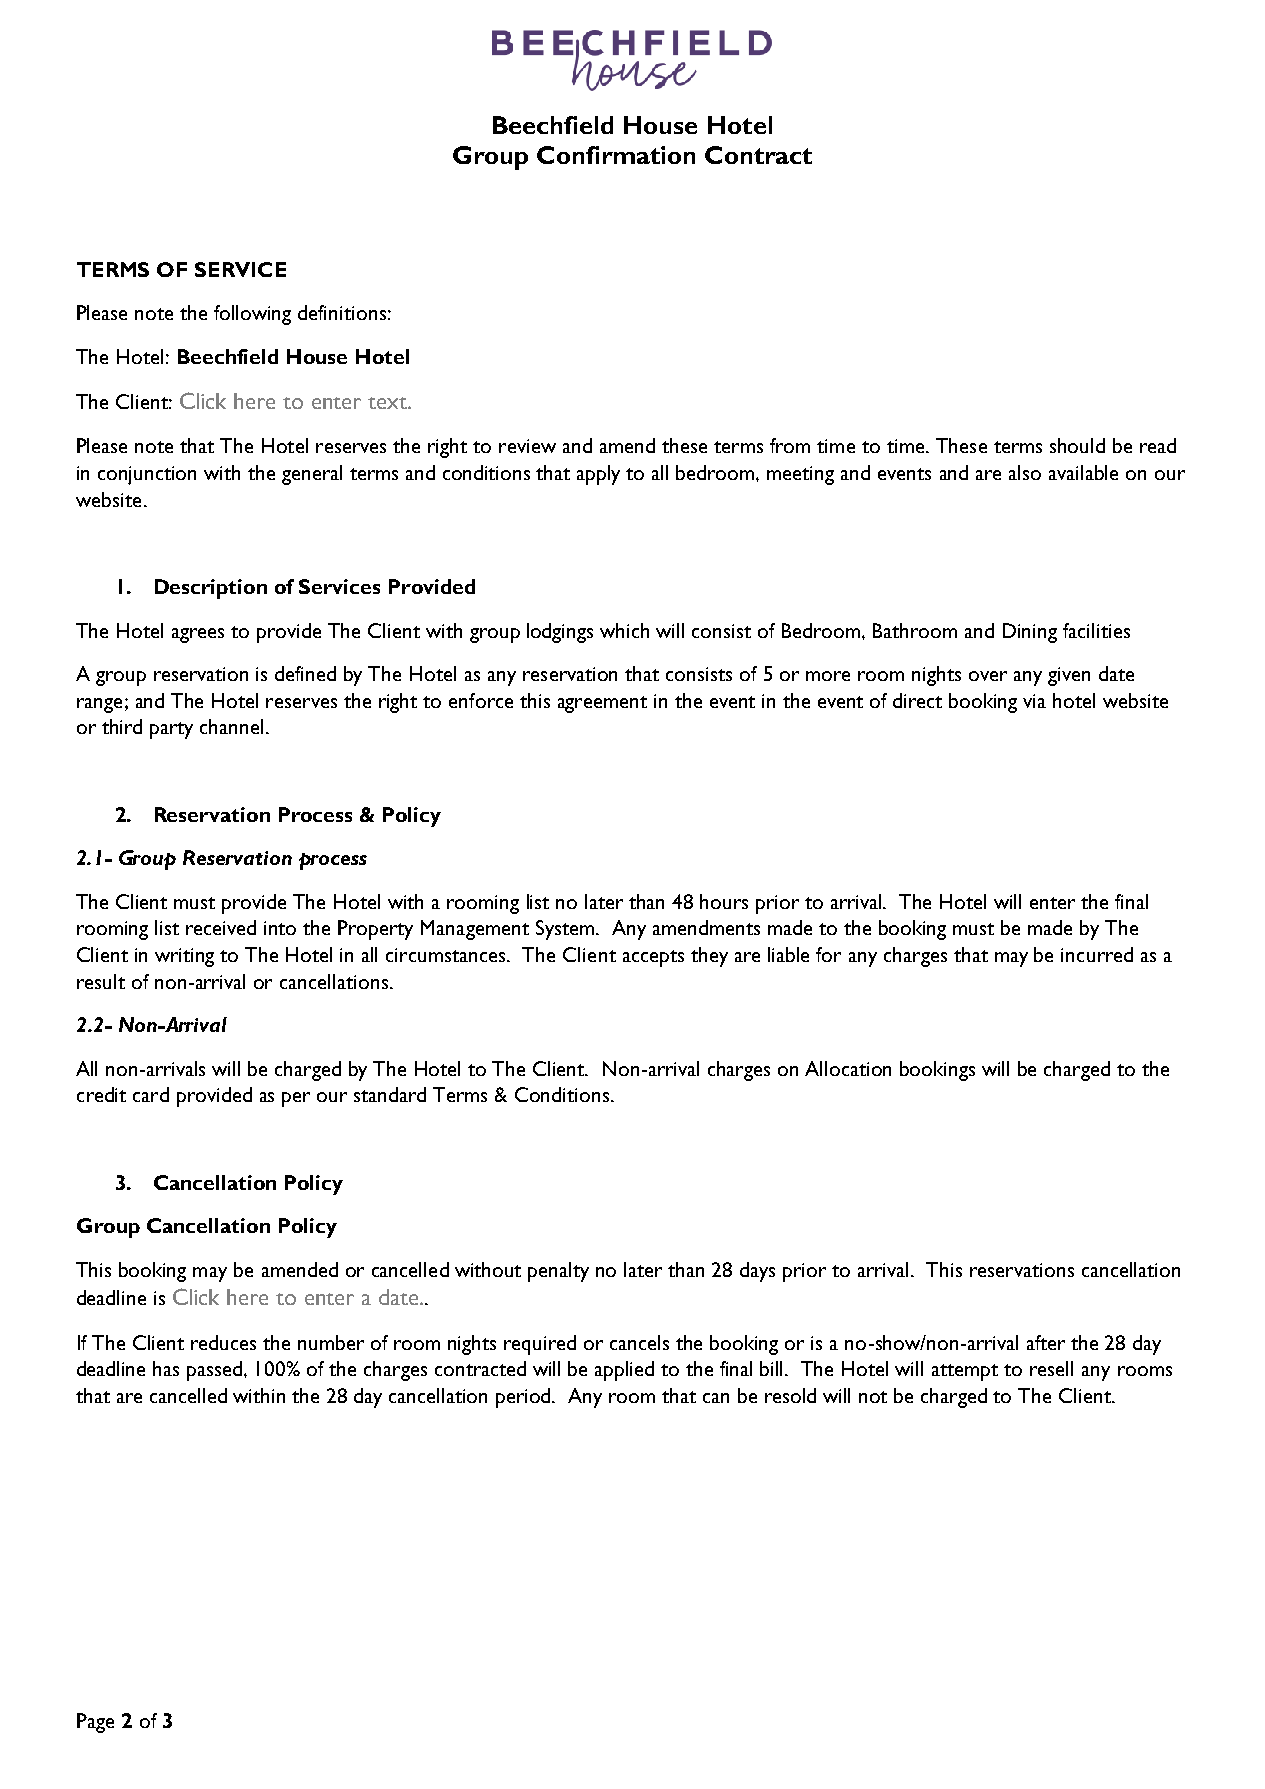 The image size is (1265, 1789). Describe the element at coordinates (95, 1723) in the image. I see `Page` at that location.
